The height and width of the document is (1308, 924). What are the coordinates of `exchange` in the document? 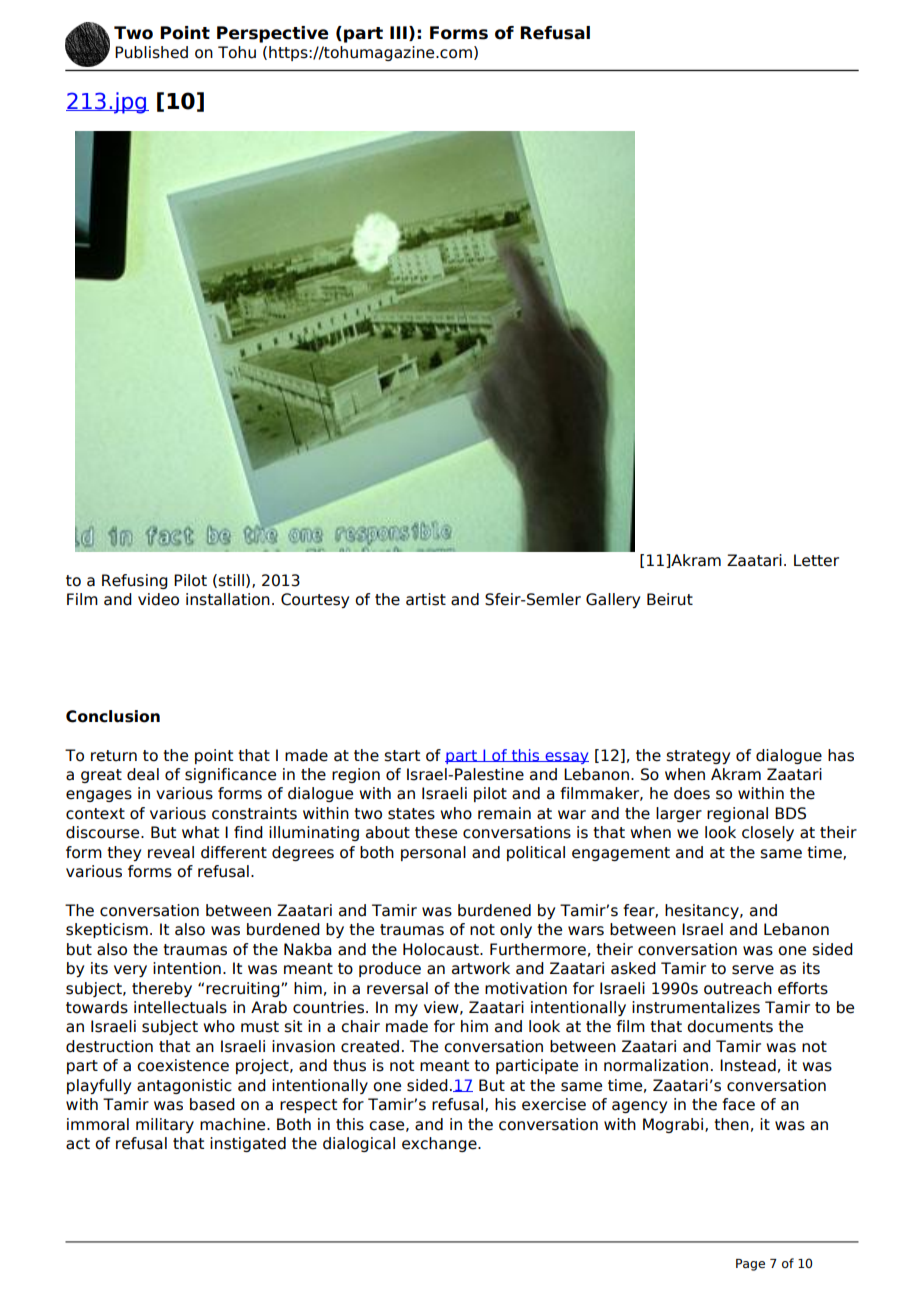 It's located at (440, 1144).
